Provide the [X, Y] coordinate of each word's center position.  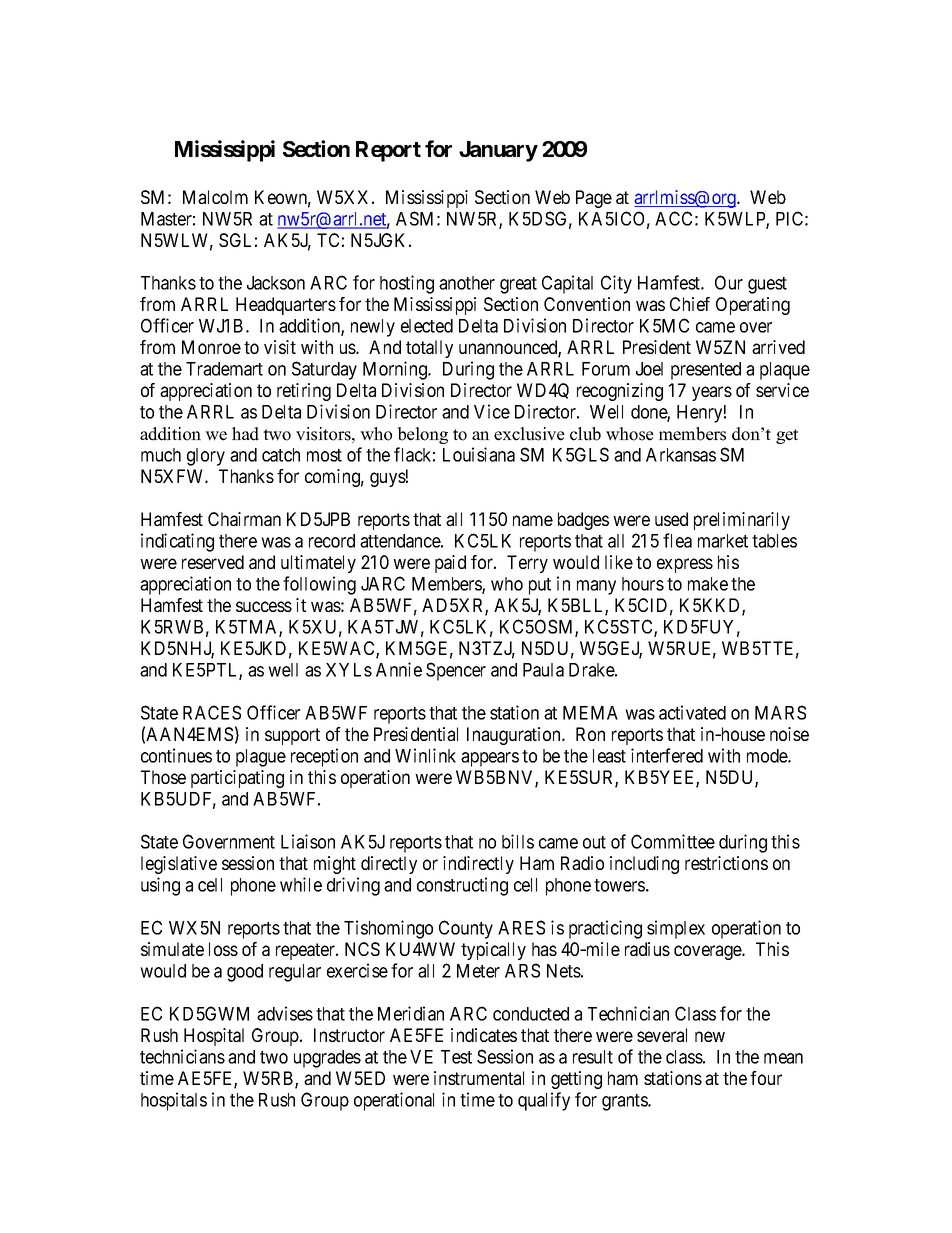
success [264, 606]
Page [594, 199]
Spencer [456, 671]
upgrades [327, 1059]
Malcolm [215, 197]
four [766, 1078]
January [498, 151]
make [708, 584]
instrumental [479, 1078]
